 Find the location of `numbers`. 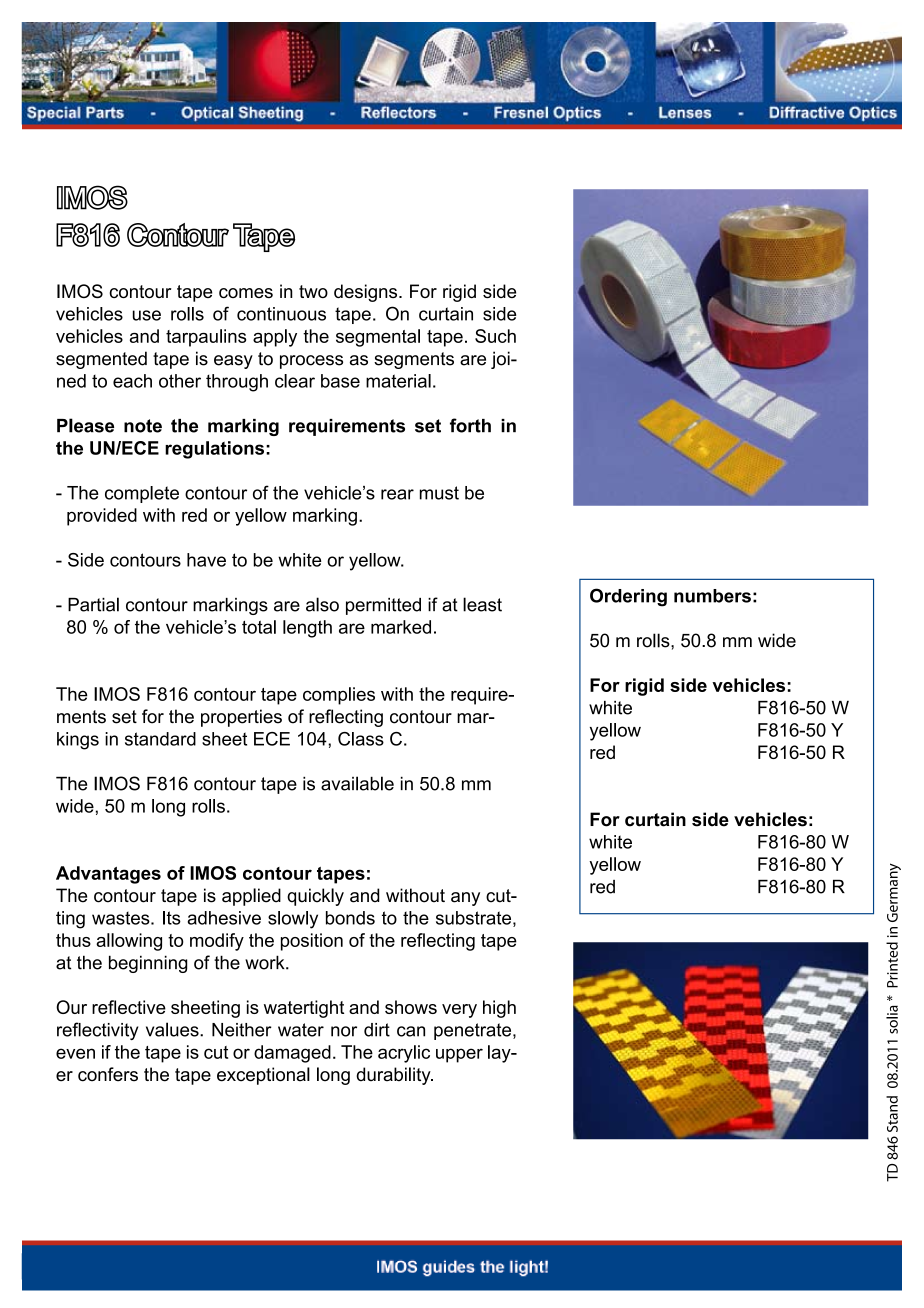

numbers is located at coordinates (712, 596).
